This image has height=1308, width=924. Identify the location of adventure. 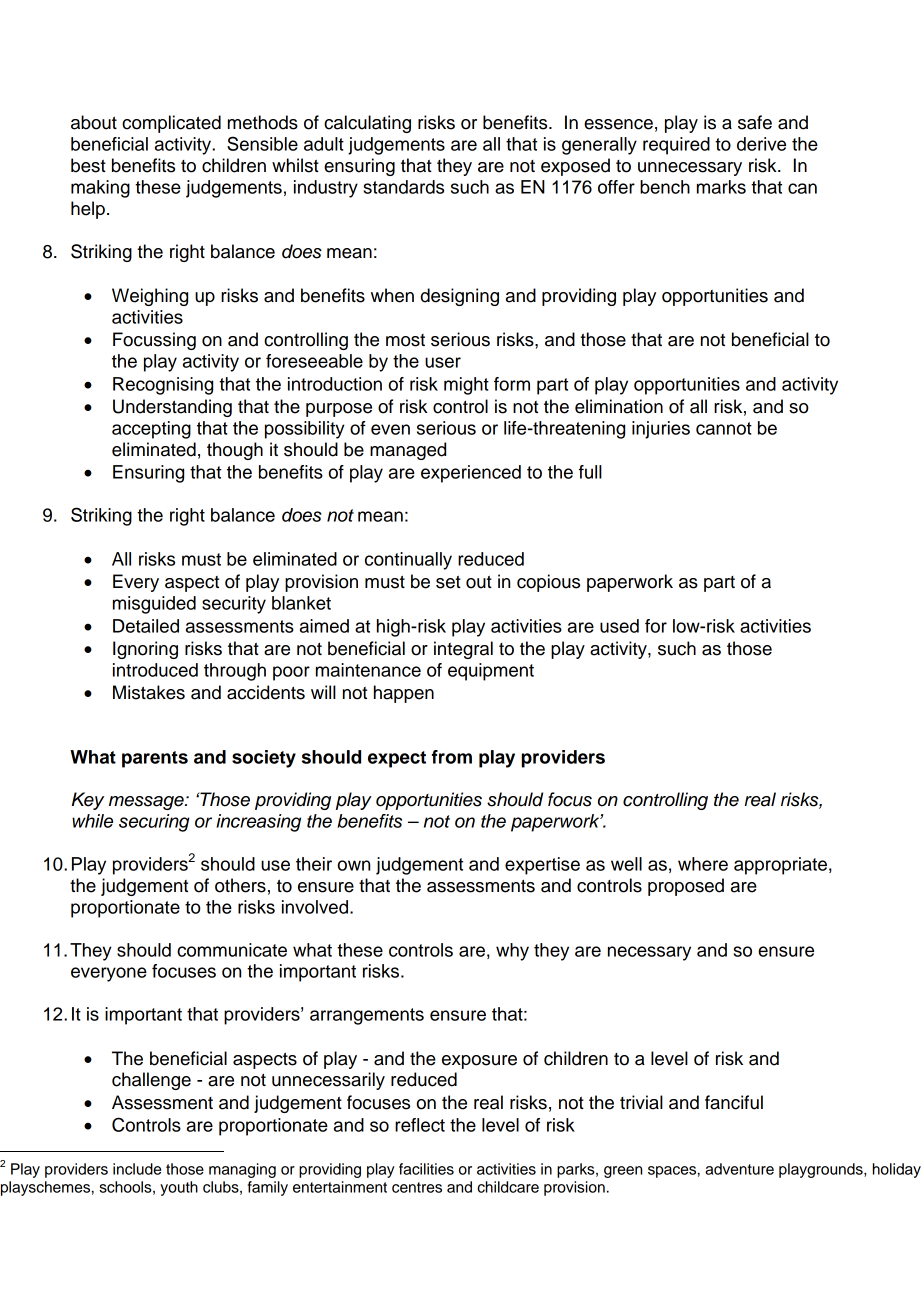
(739, 1169).
